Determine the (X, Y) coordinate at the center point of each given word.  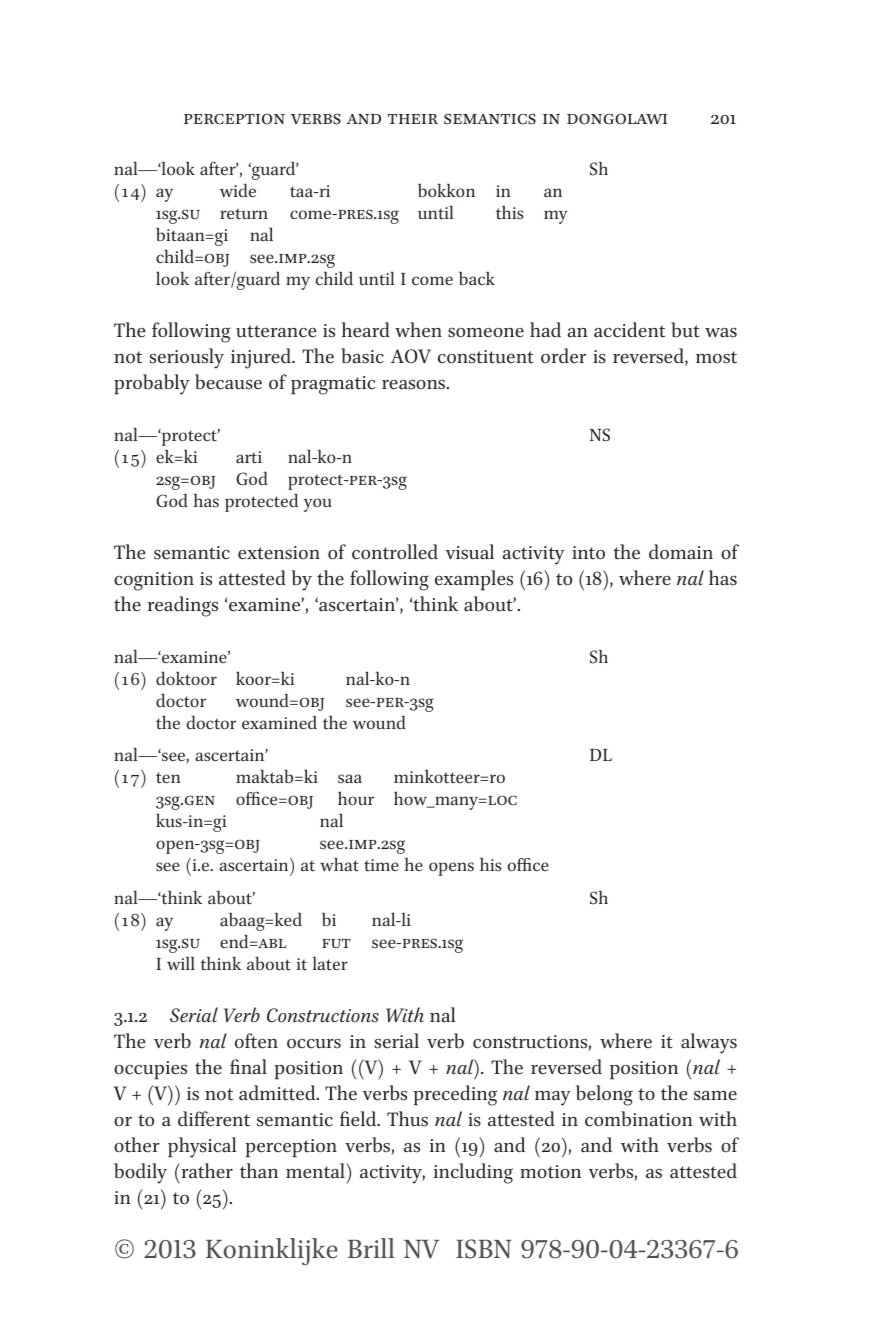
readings (183, 606)
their (413, 119)
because (228, 382)
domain (681, 552)
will (181, 963)
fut (336, 944)
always (709, 1043)
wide (238, 190)
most (716, 357)
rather (206, 1171)
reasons (415, 385)
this (509, 212)
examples (474, 580)
